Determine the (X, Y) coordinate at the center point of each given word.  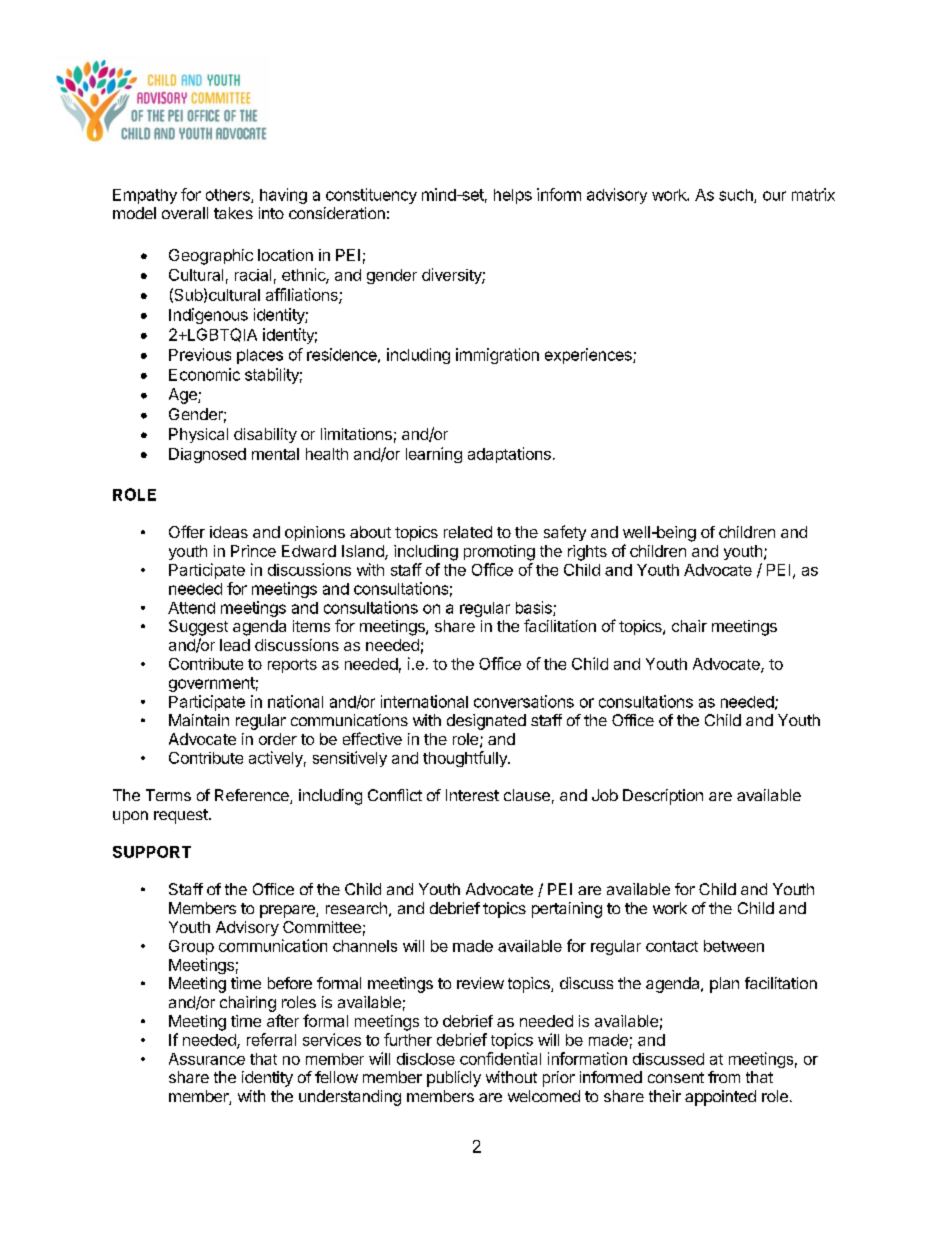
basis (535, 608)
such (737, 196)
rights (587, 553)
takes (233, 213)
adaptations (509, 455)
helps (513, 196)
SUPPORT (152, 852)
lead (235, 645)
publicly (454, 1079)
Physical (198, 435)
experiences (589, 356)
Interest (472, 795)
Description (663, 797)
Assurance (207, 1059)
